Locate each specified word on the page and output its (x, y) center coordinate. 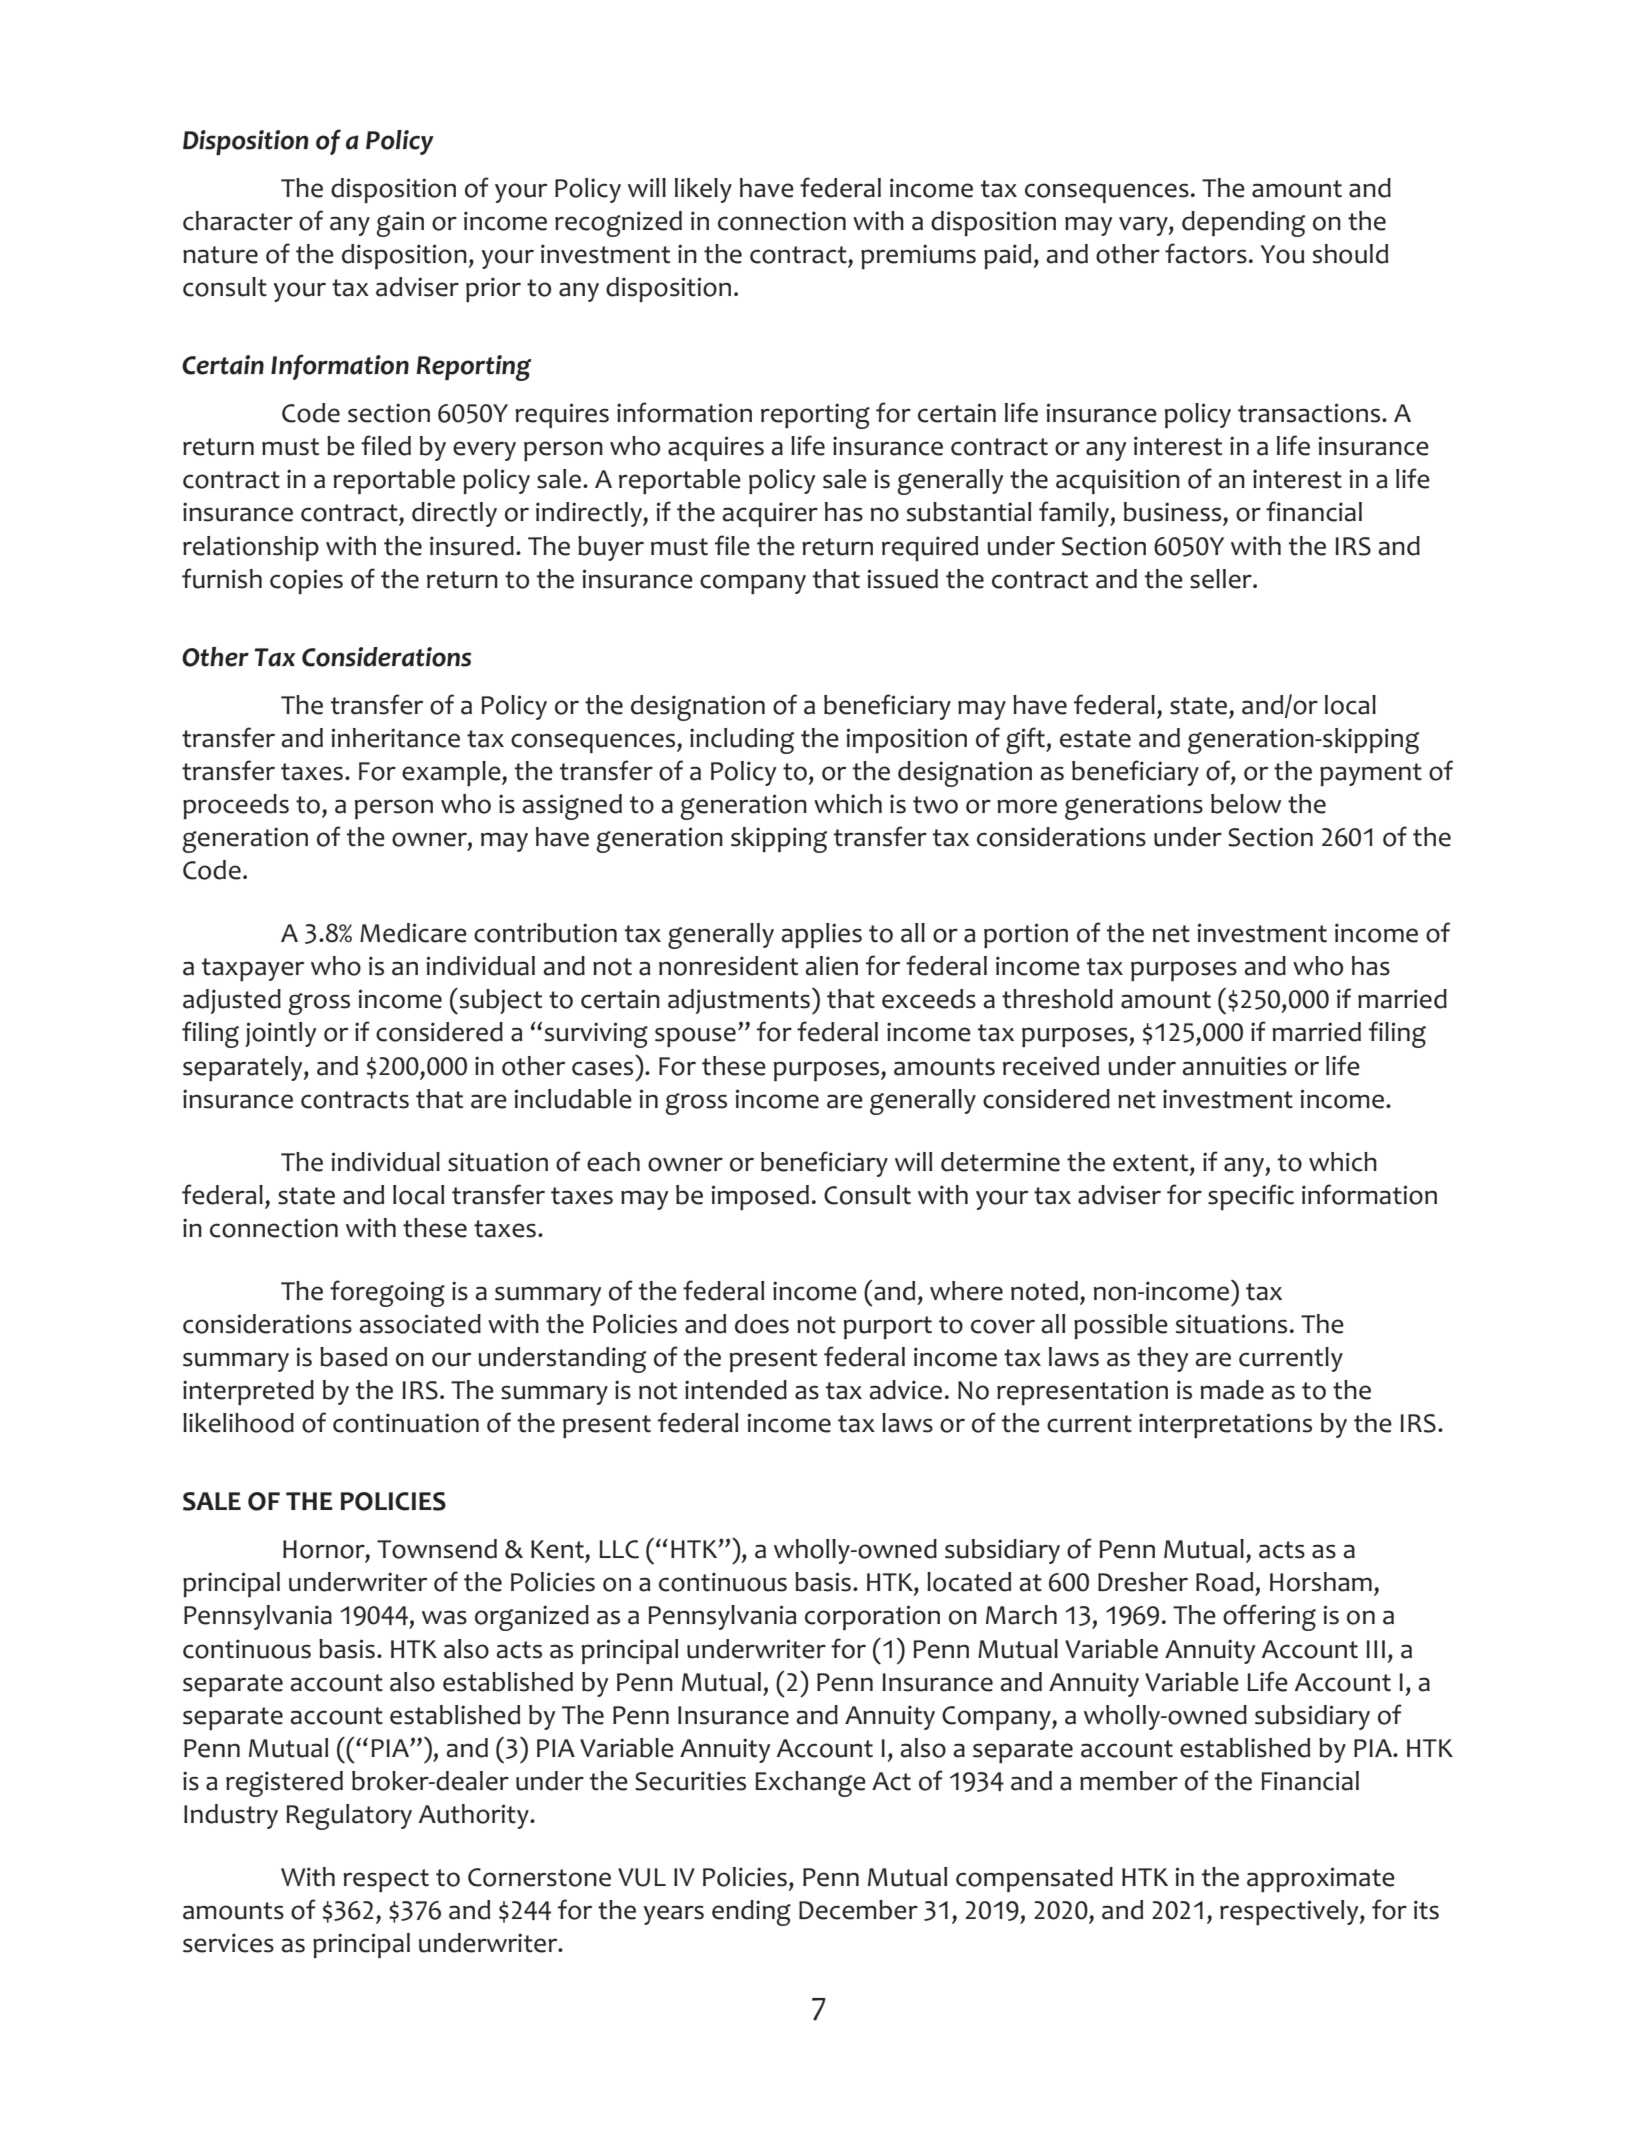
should (1350, 254)
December (858, 1910)
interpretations (1225, 1425)
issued (903, 579)
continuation (406, 1423)
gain (400, 224)
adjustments (739, 1001)
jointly (280, 1034)
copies (306, 581)
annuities (1234, 1066)
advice (905, 1390)
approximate (1321, 1879)
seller (1222, 579)
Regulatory (349, 1817)
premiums (918, 256)
